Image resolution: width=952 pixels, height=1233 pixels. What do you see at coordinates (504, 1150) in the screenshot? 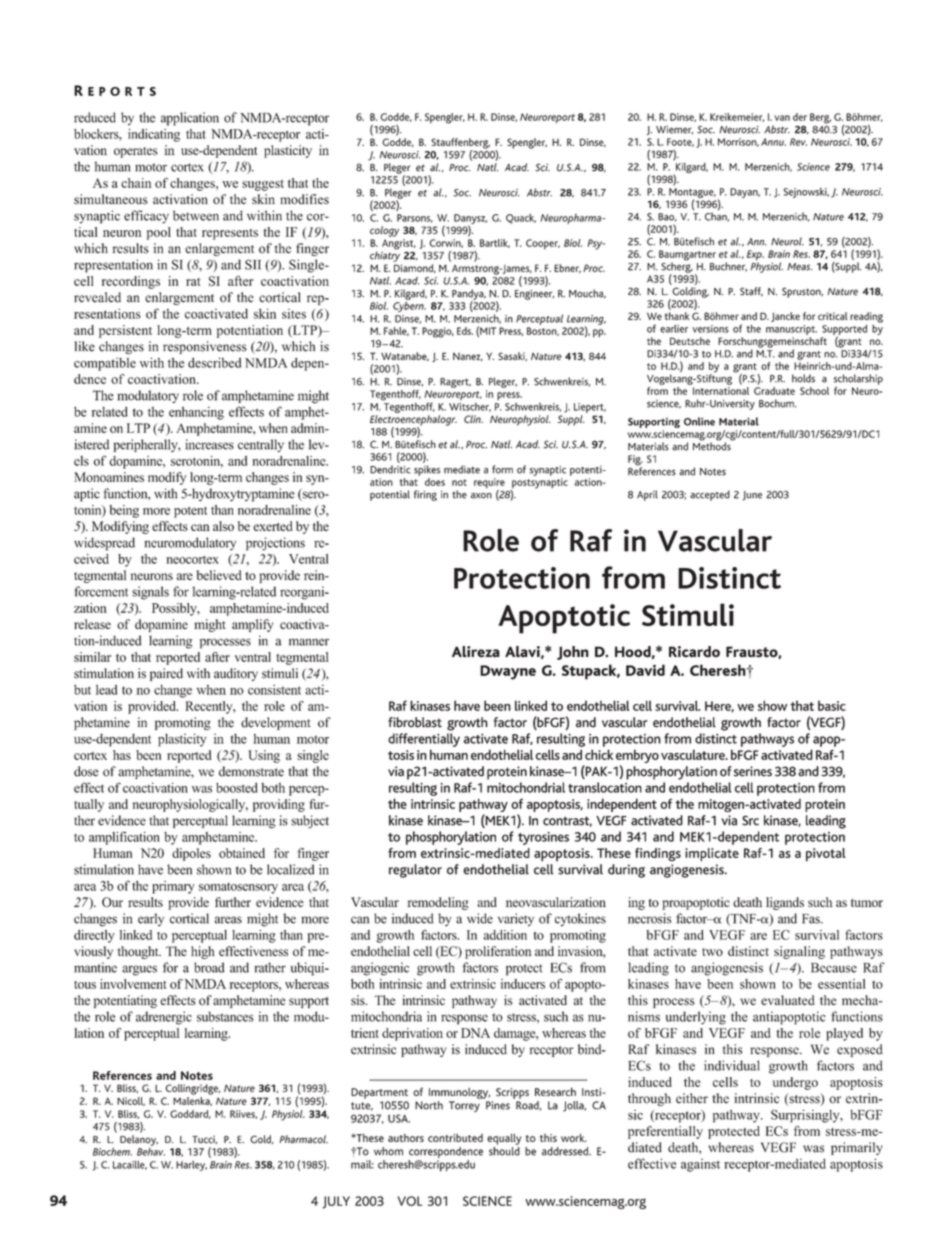
I see `should` at bounding box center [504, 1150].
